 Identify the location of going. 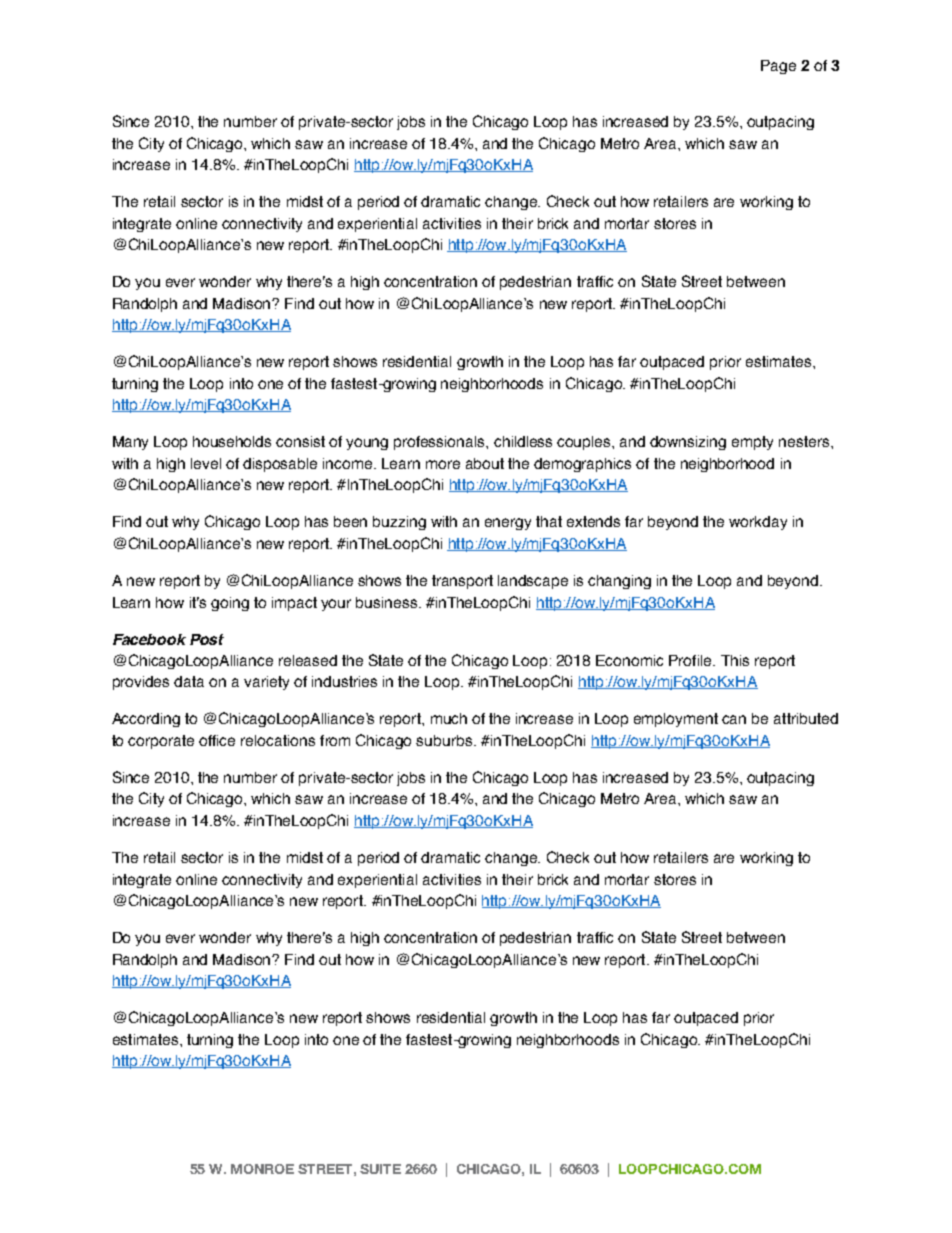
(230, 604).
